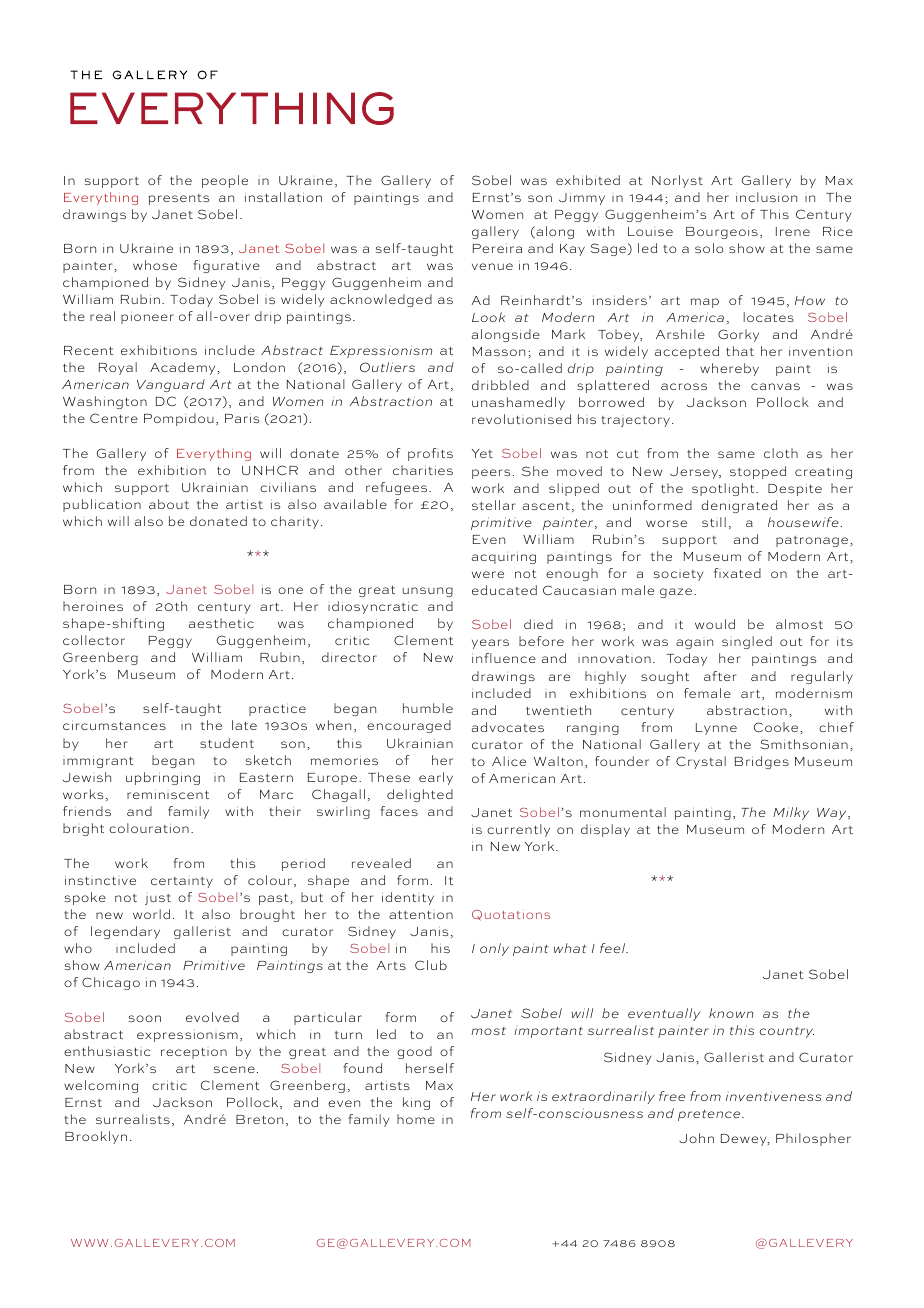 This document has height=1308, width=924. What do you see at coordinates (221, 623) in the document?
I see `aesthetic` at bounding box center [221, 623].
